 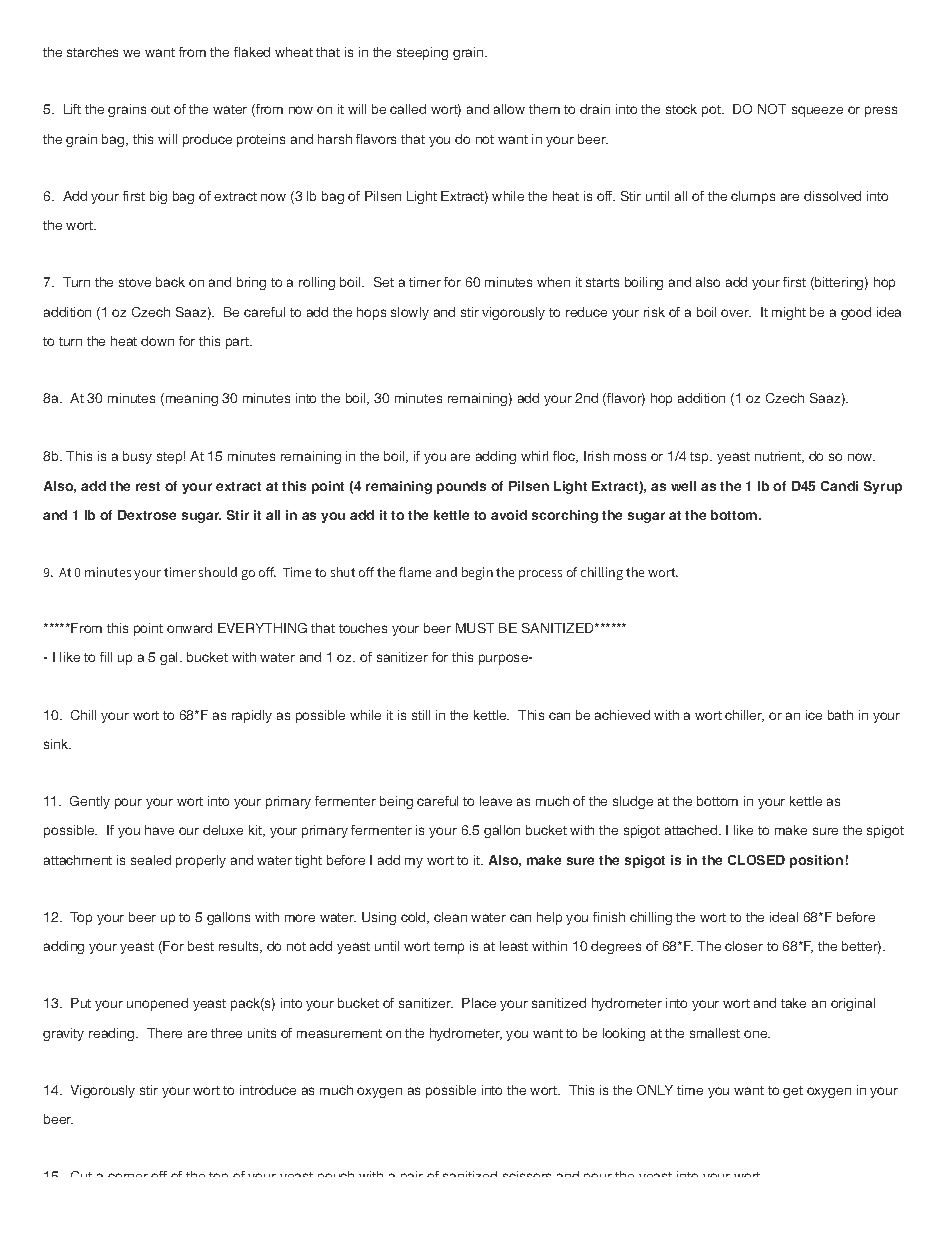 What do you see at coordinates (509, 109) in the document?
I see `allow` at bounding box center [509, 109].
